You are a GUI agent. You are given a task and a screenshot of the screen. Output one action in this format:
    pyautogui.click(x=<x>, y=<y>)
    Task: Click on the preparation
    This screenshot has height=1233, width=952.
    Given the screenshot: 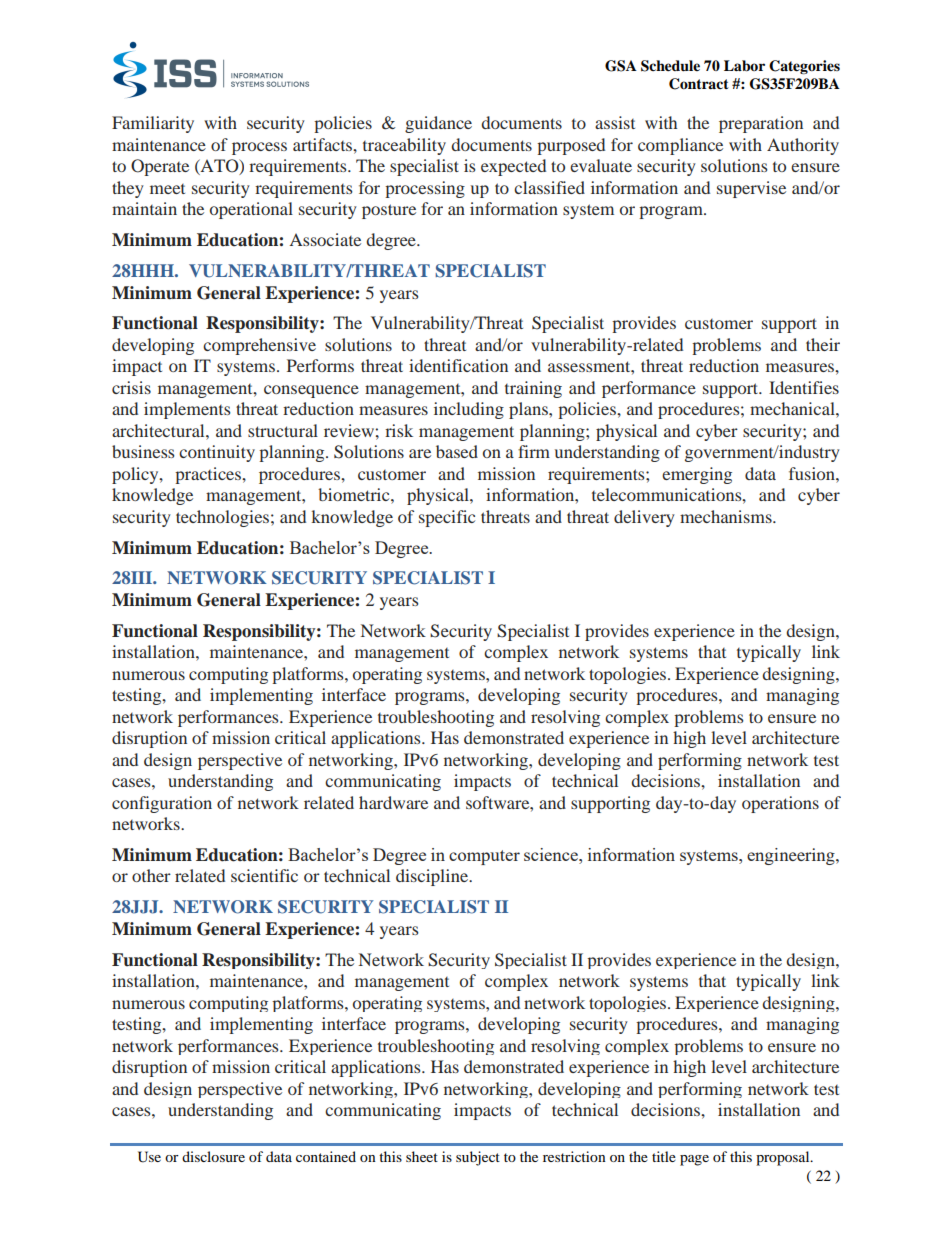 What is the action you would take?
    pyautogui.click(x=761, y=124)
